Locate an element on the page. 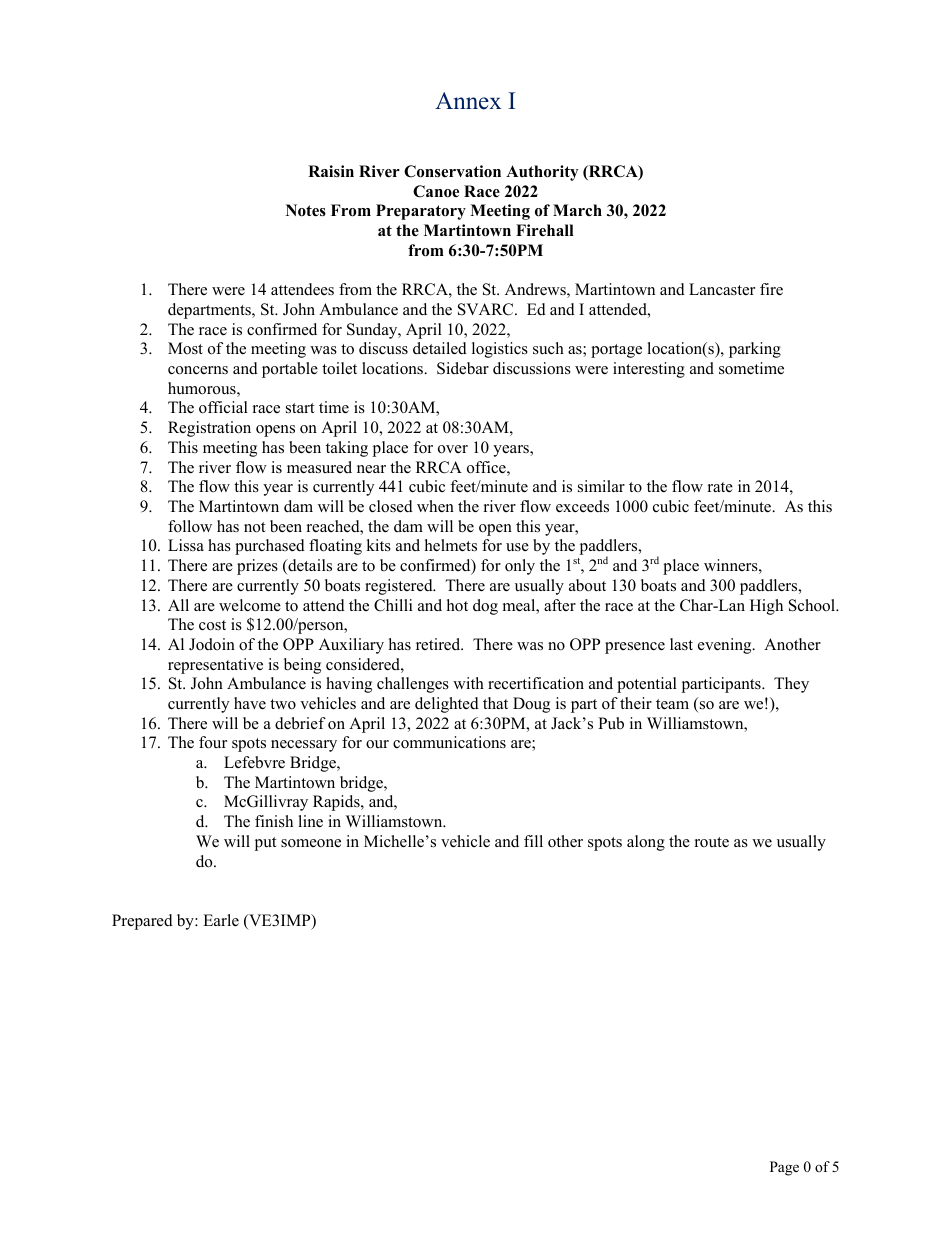 This page has width=952, height=1233. Annex is located at coordinates (468, 101).
